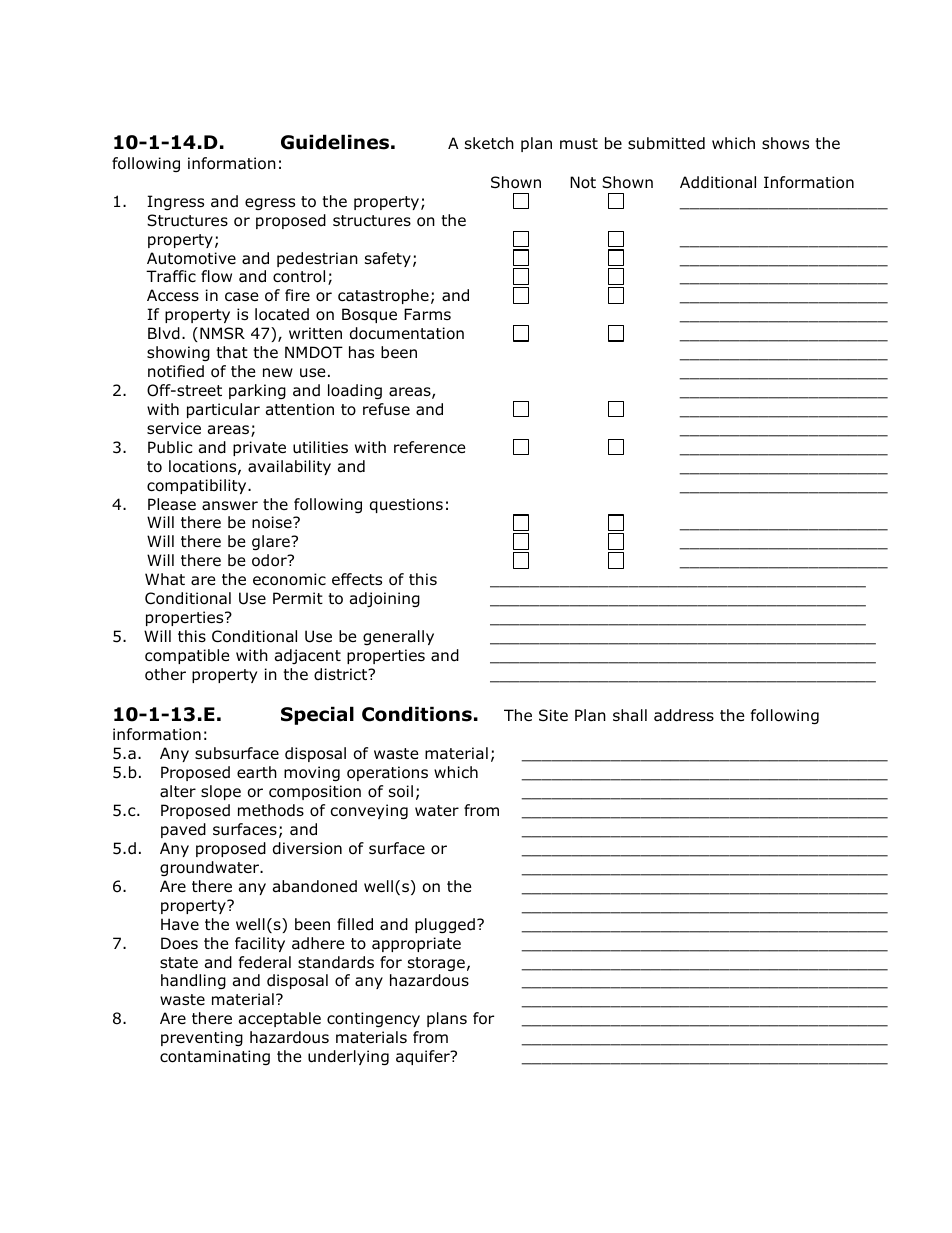 Image resolution: width=952 pixels, height=1233 pixels. I want to click on submitted, so click(666, 143).
